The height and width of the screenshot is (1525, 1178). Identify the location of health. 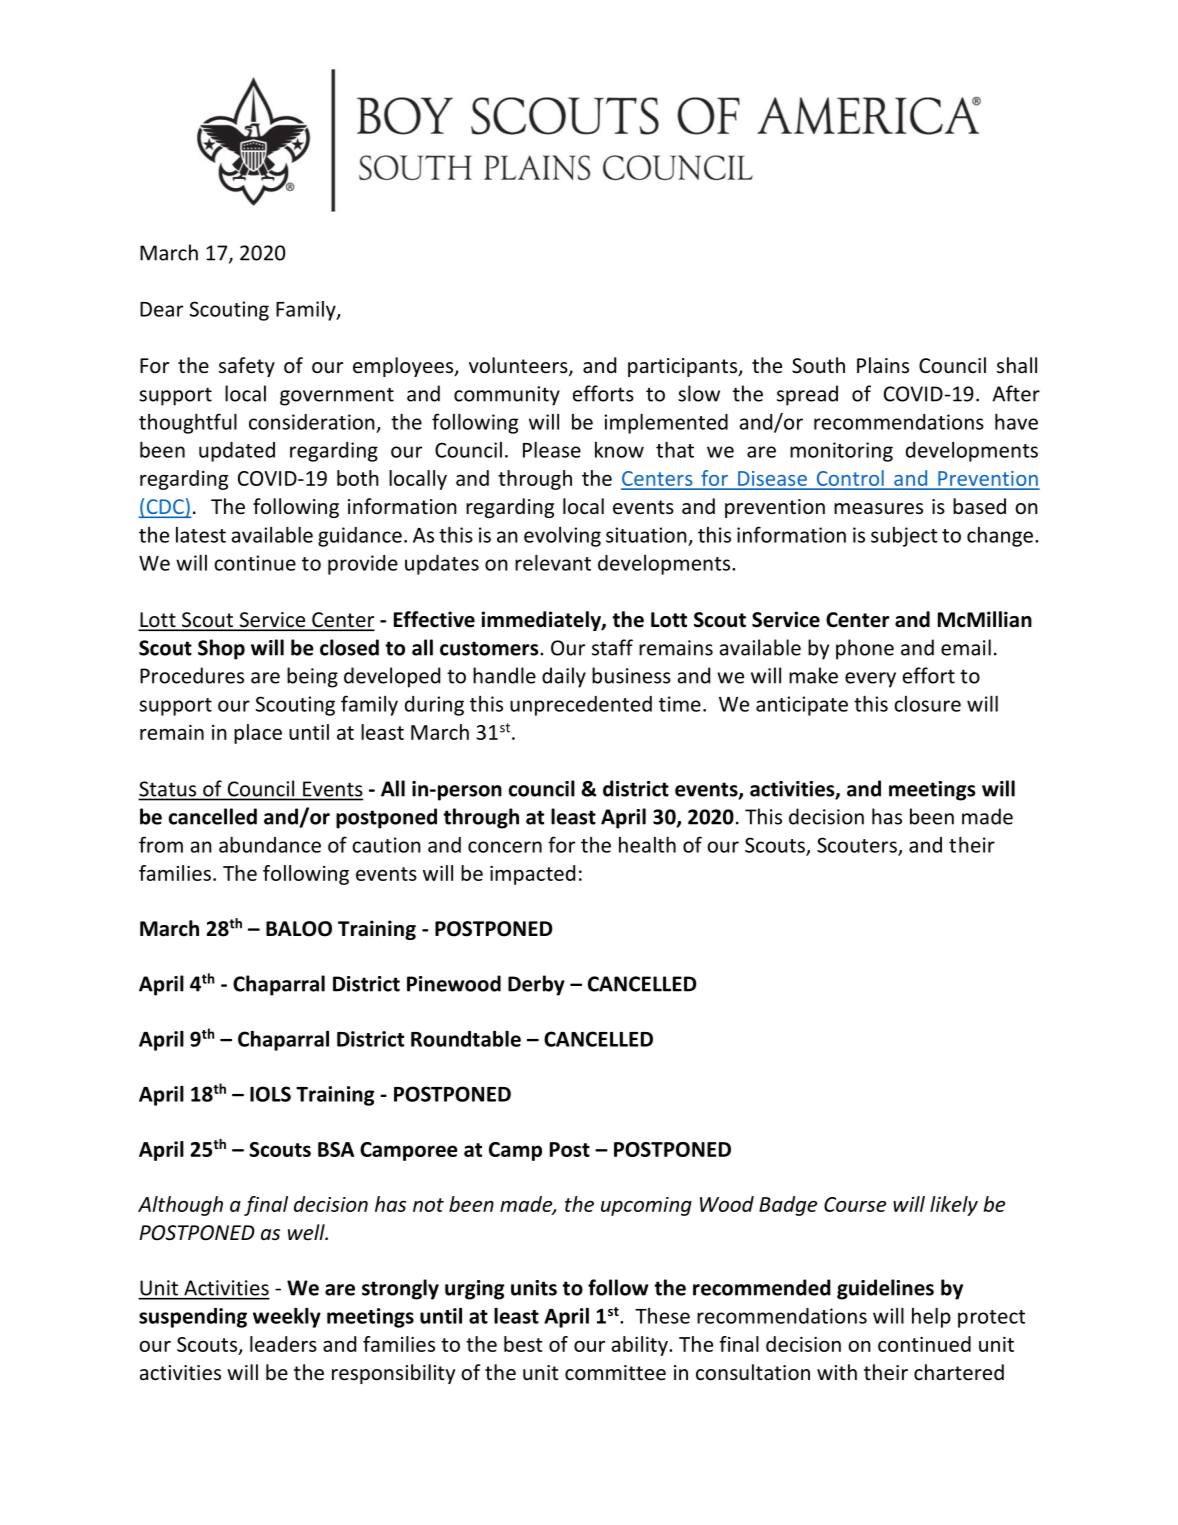
(647, 844).
